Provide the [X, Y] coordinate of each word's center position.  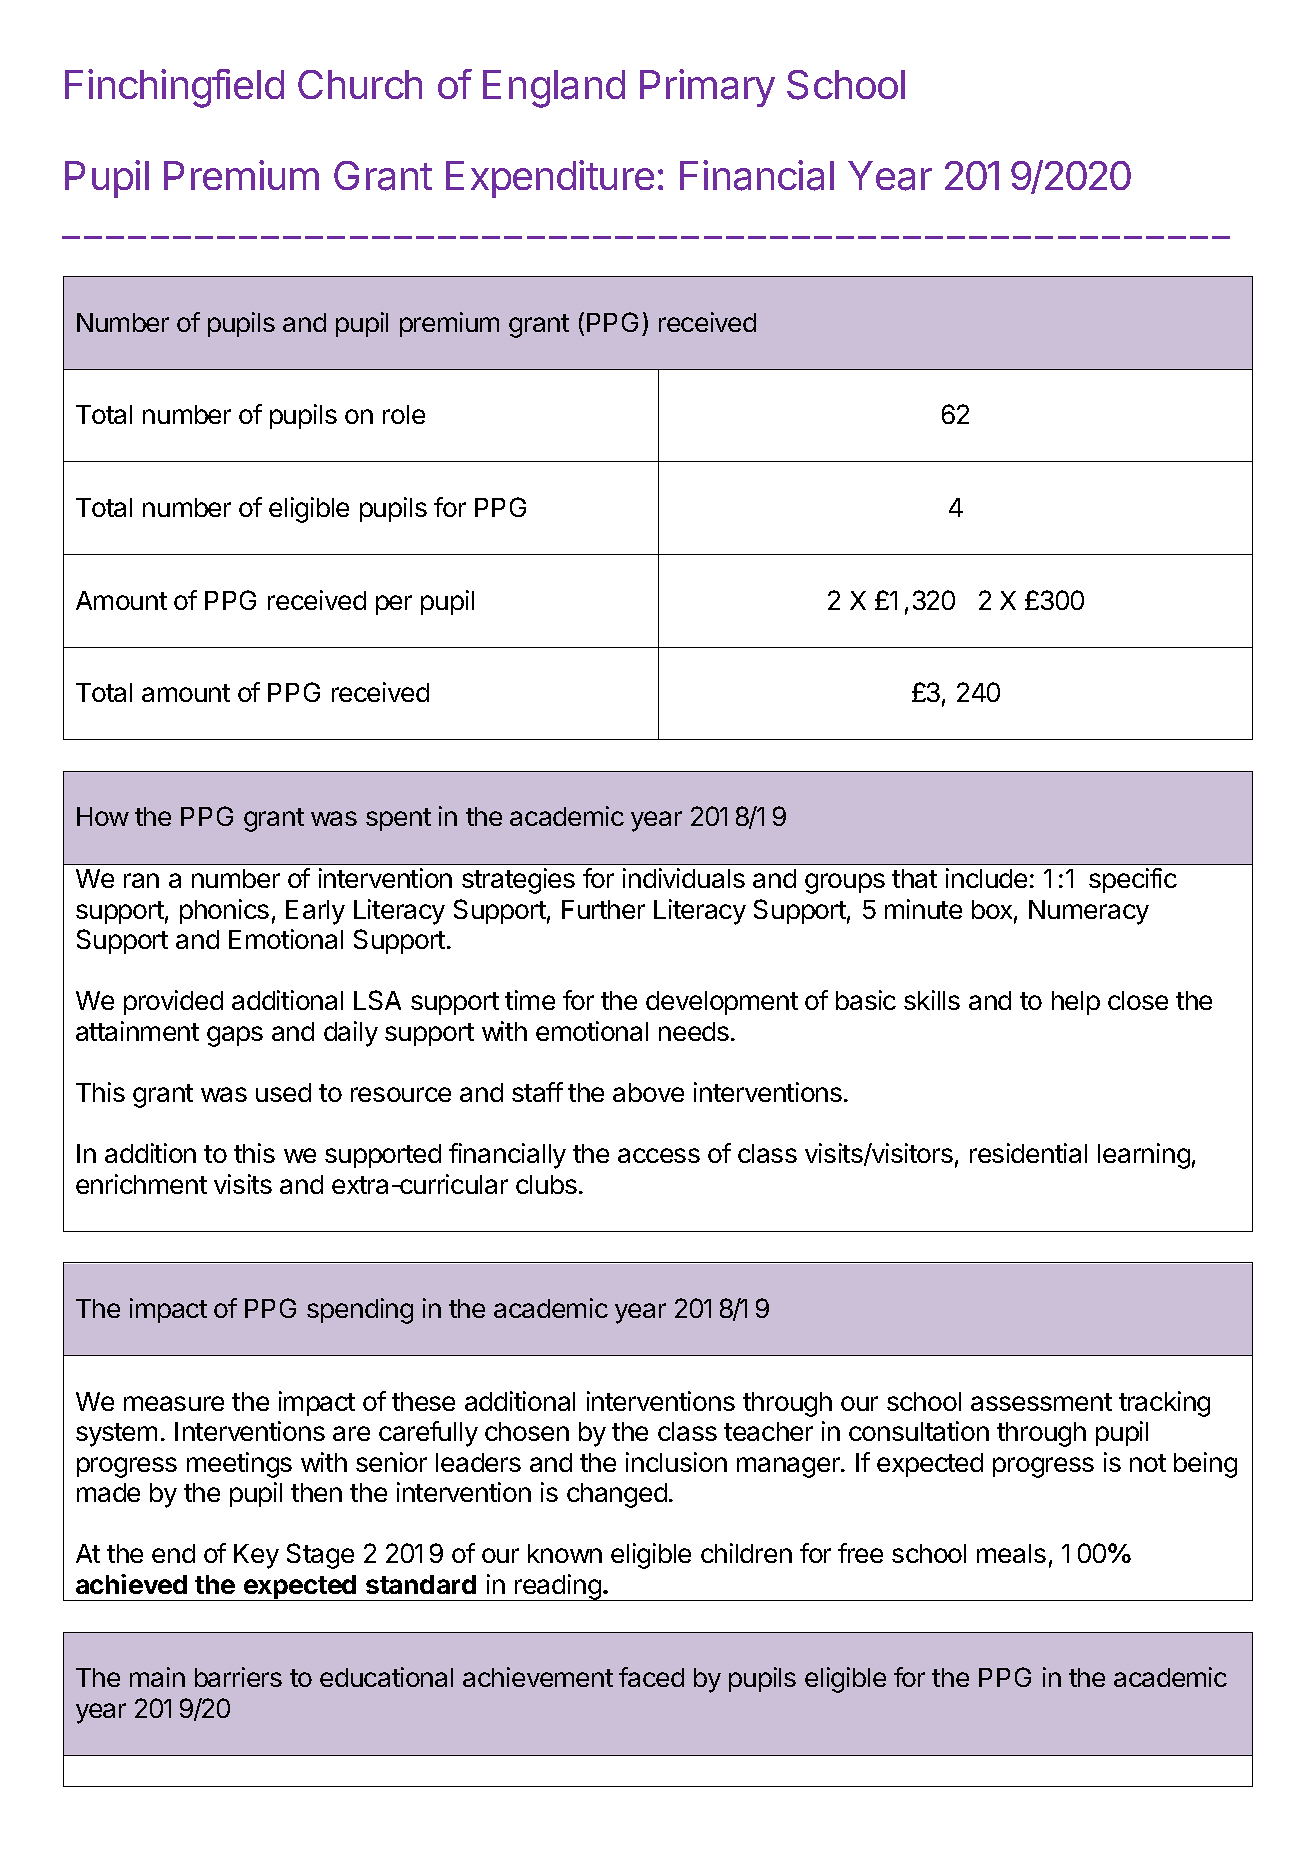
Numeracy [1089, 912]
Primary [707, 88]
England [554, 89]
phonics [224, 911]
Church [360, 84]
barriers [238, 1677]
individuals [684, 878]
